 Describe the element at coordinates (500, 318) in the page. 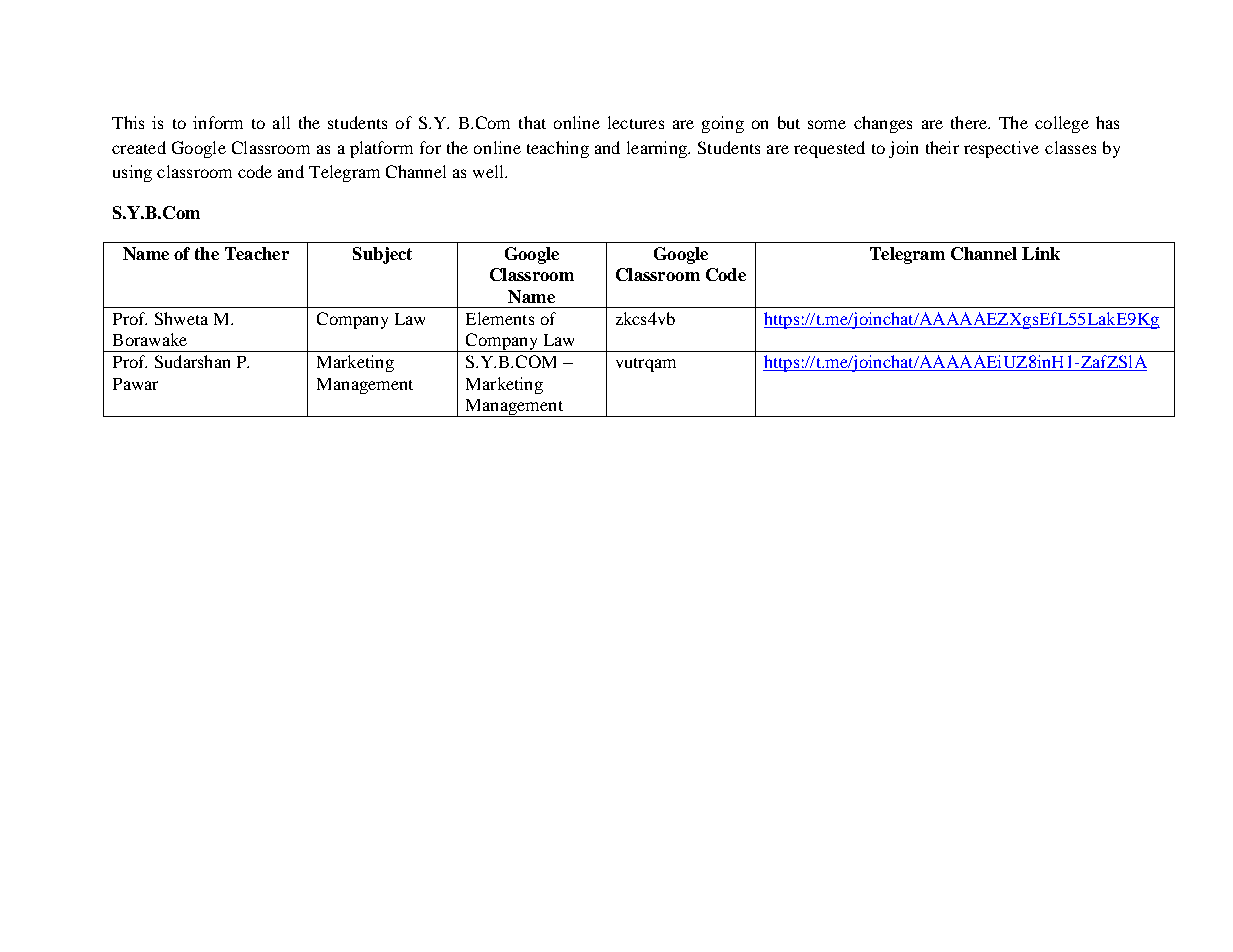

I see `Elements` at that location.
